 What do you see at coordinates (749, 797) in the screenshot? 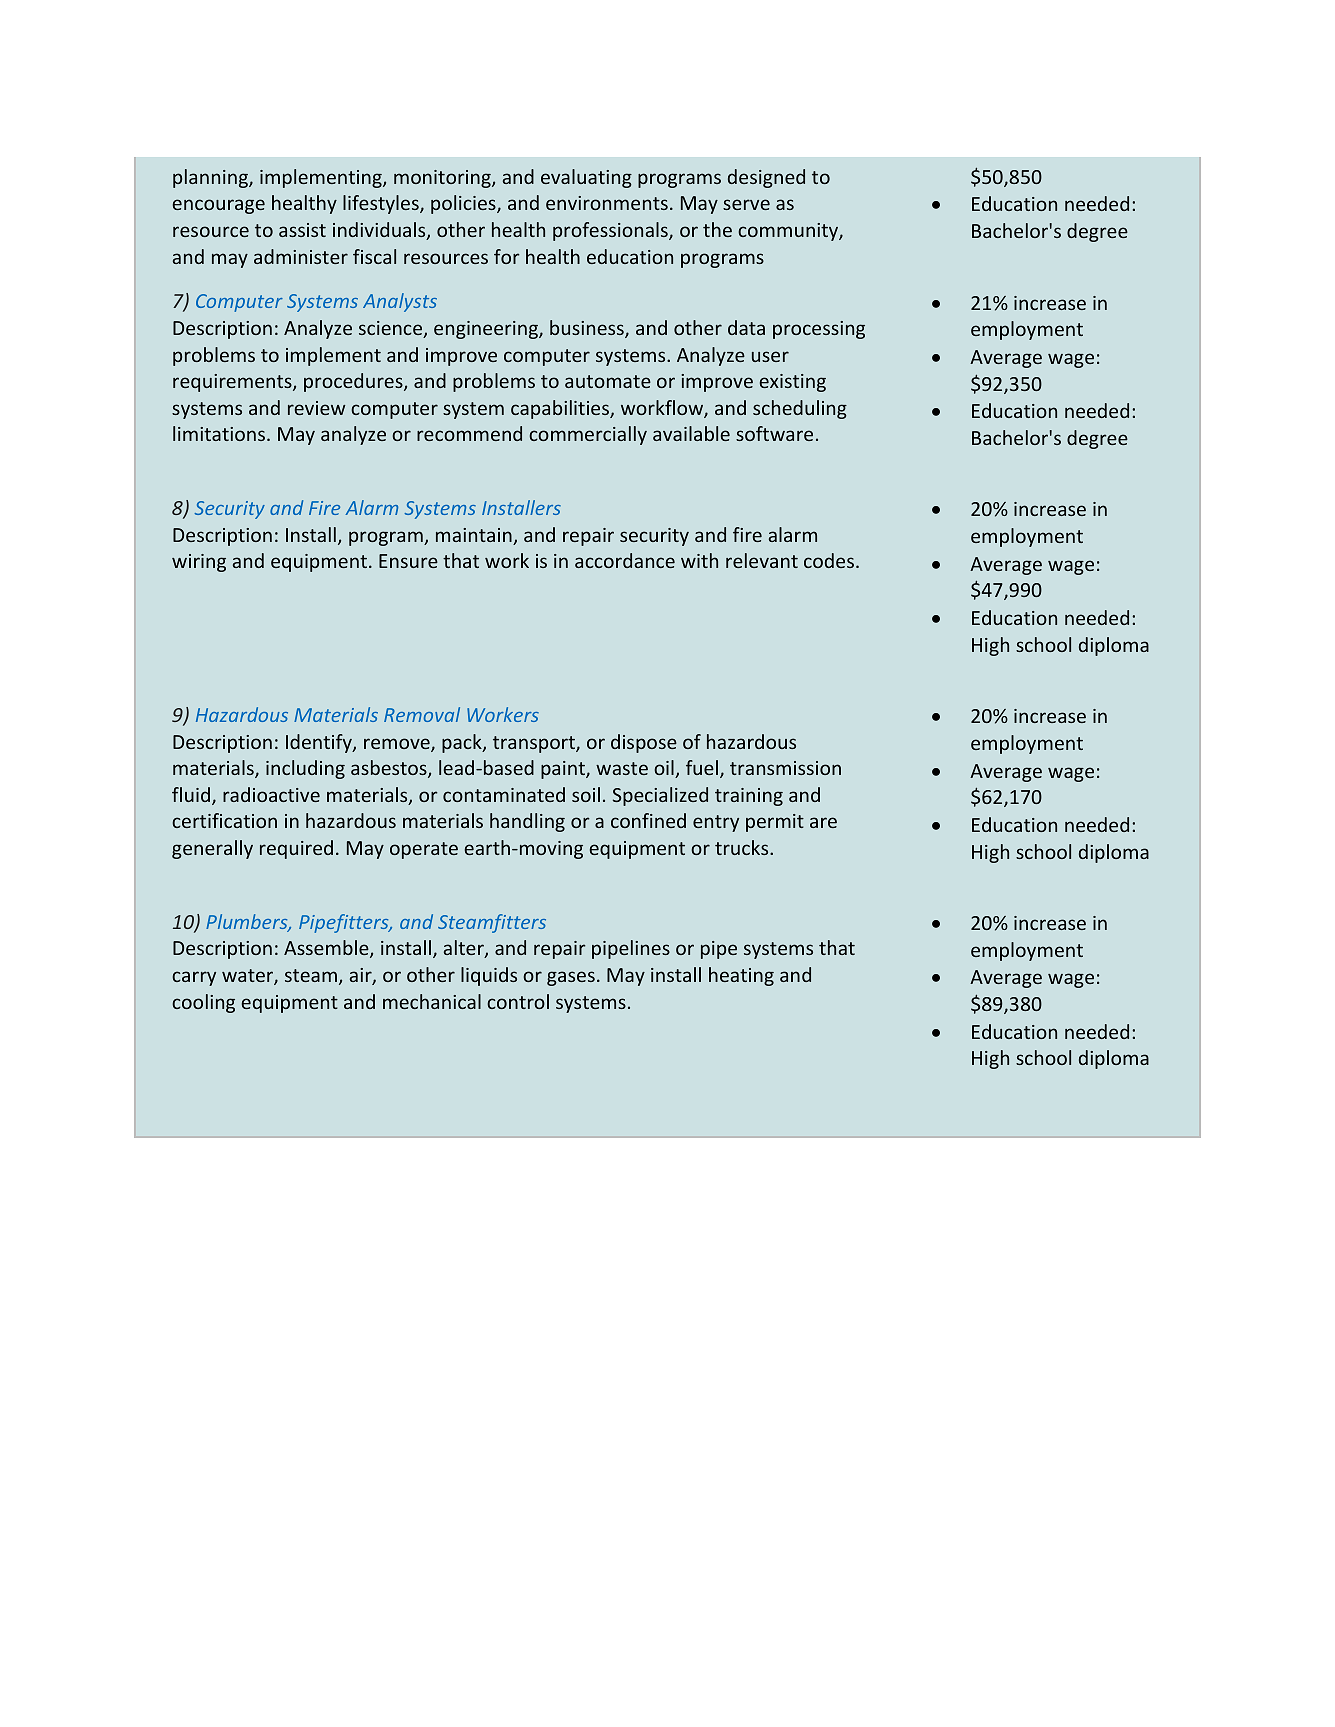
I see `training` at bounding box center [749, 797].
